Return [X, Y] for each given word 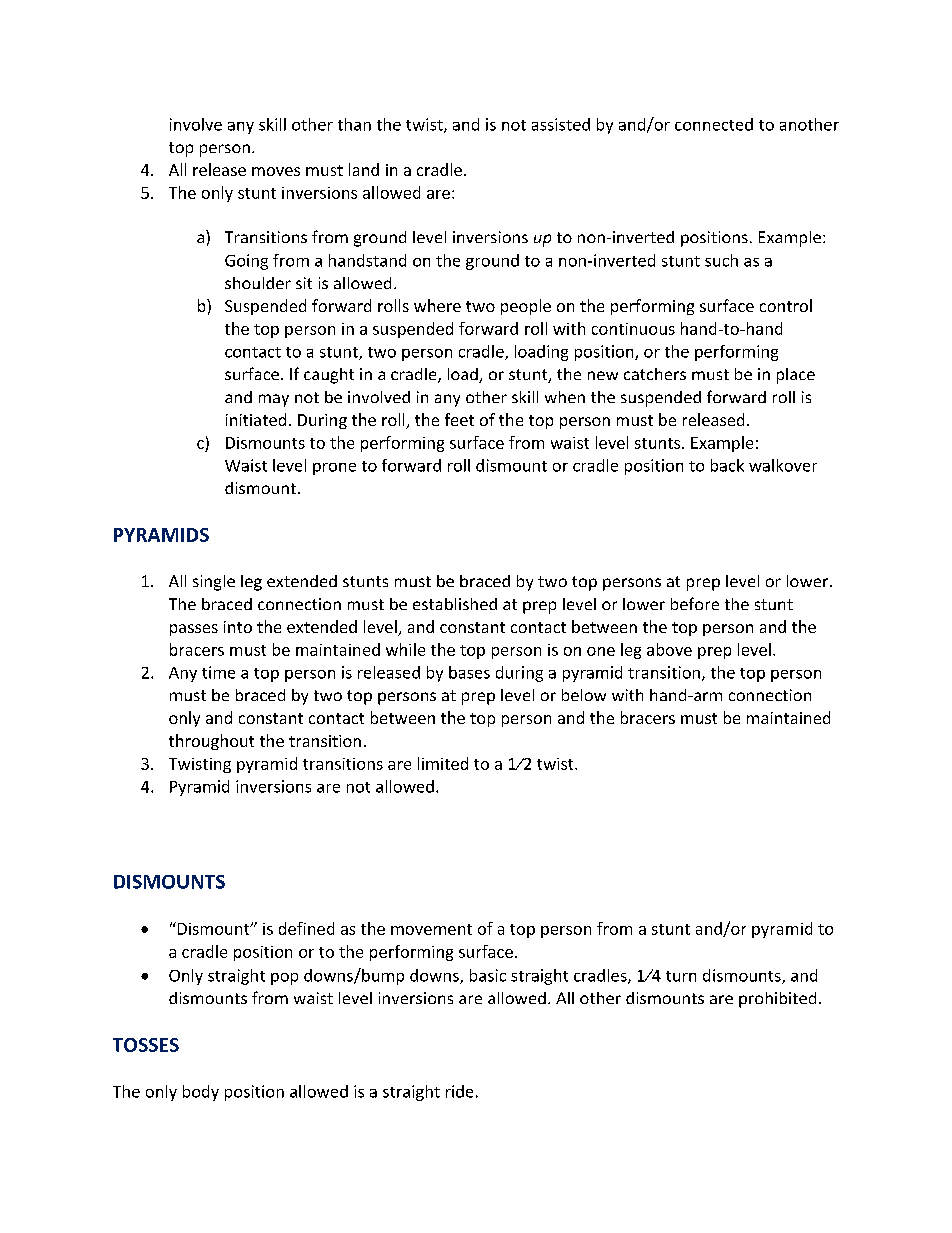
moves [276, 171]
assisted [561, 124]
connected [714, 124]
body [201, 1093]
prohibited [777, 1000]
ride [459, 1091]
